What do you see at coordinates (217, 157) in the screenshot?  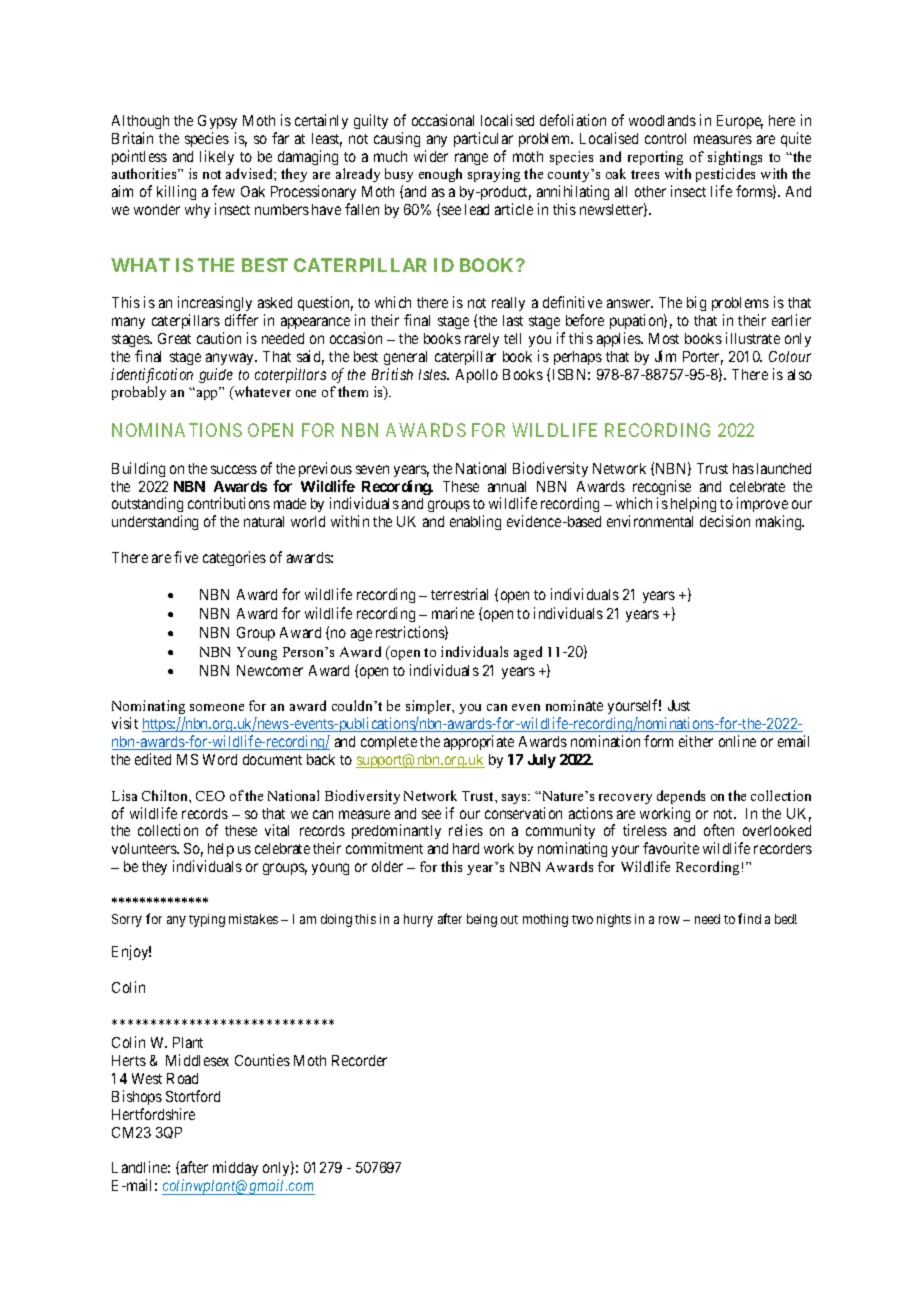 I see `likely` at bounding box center [217, 157].
